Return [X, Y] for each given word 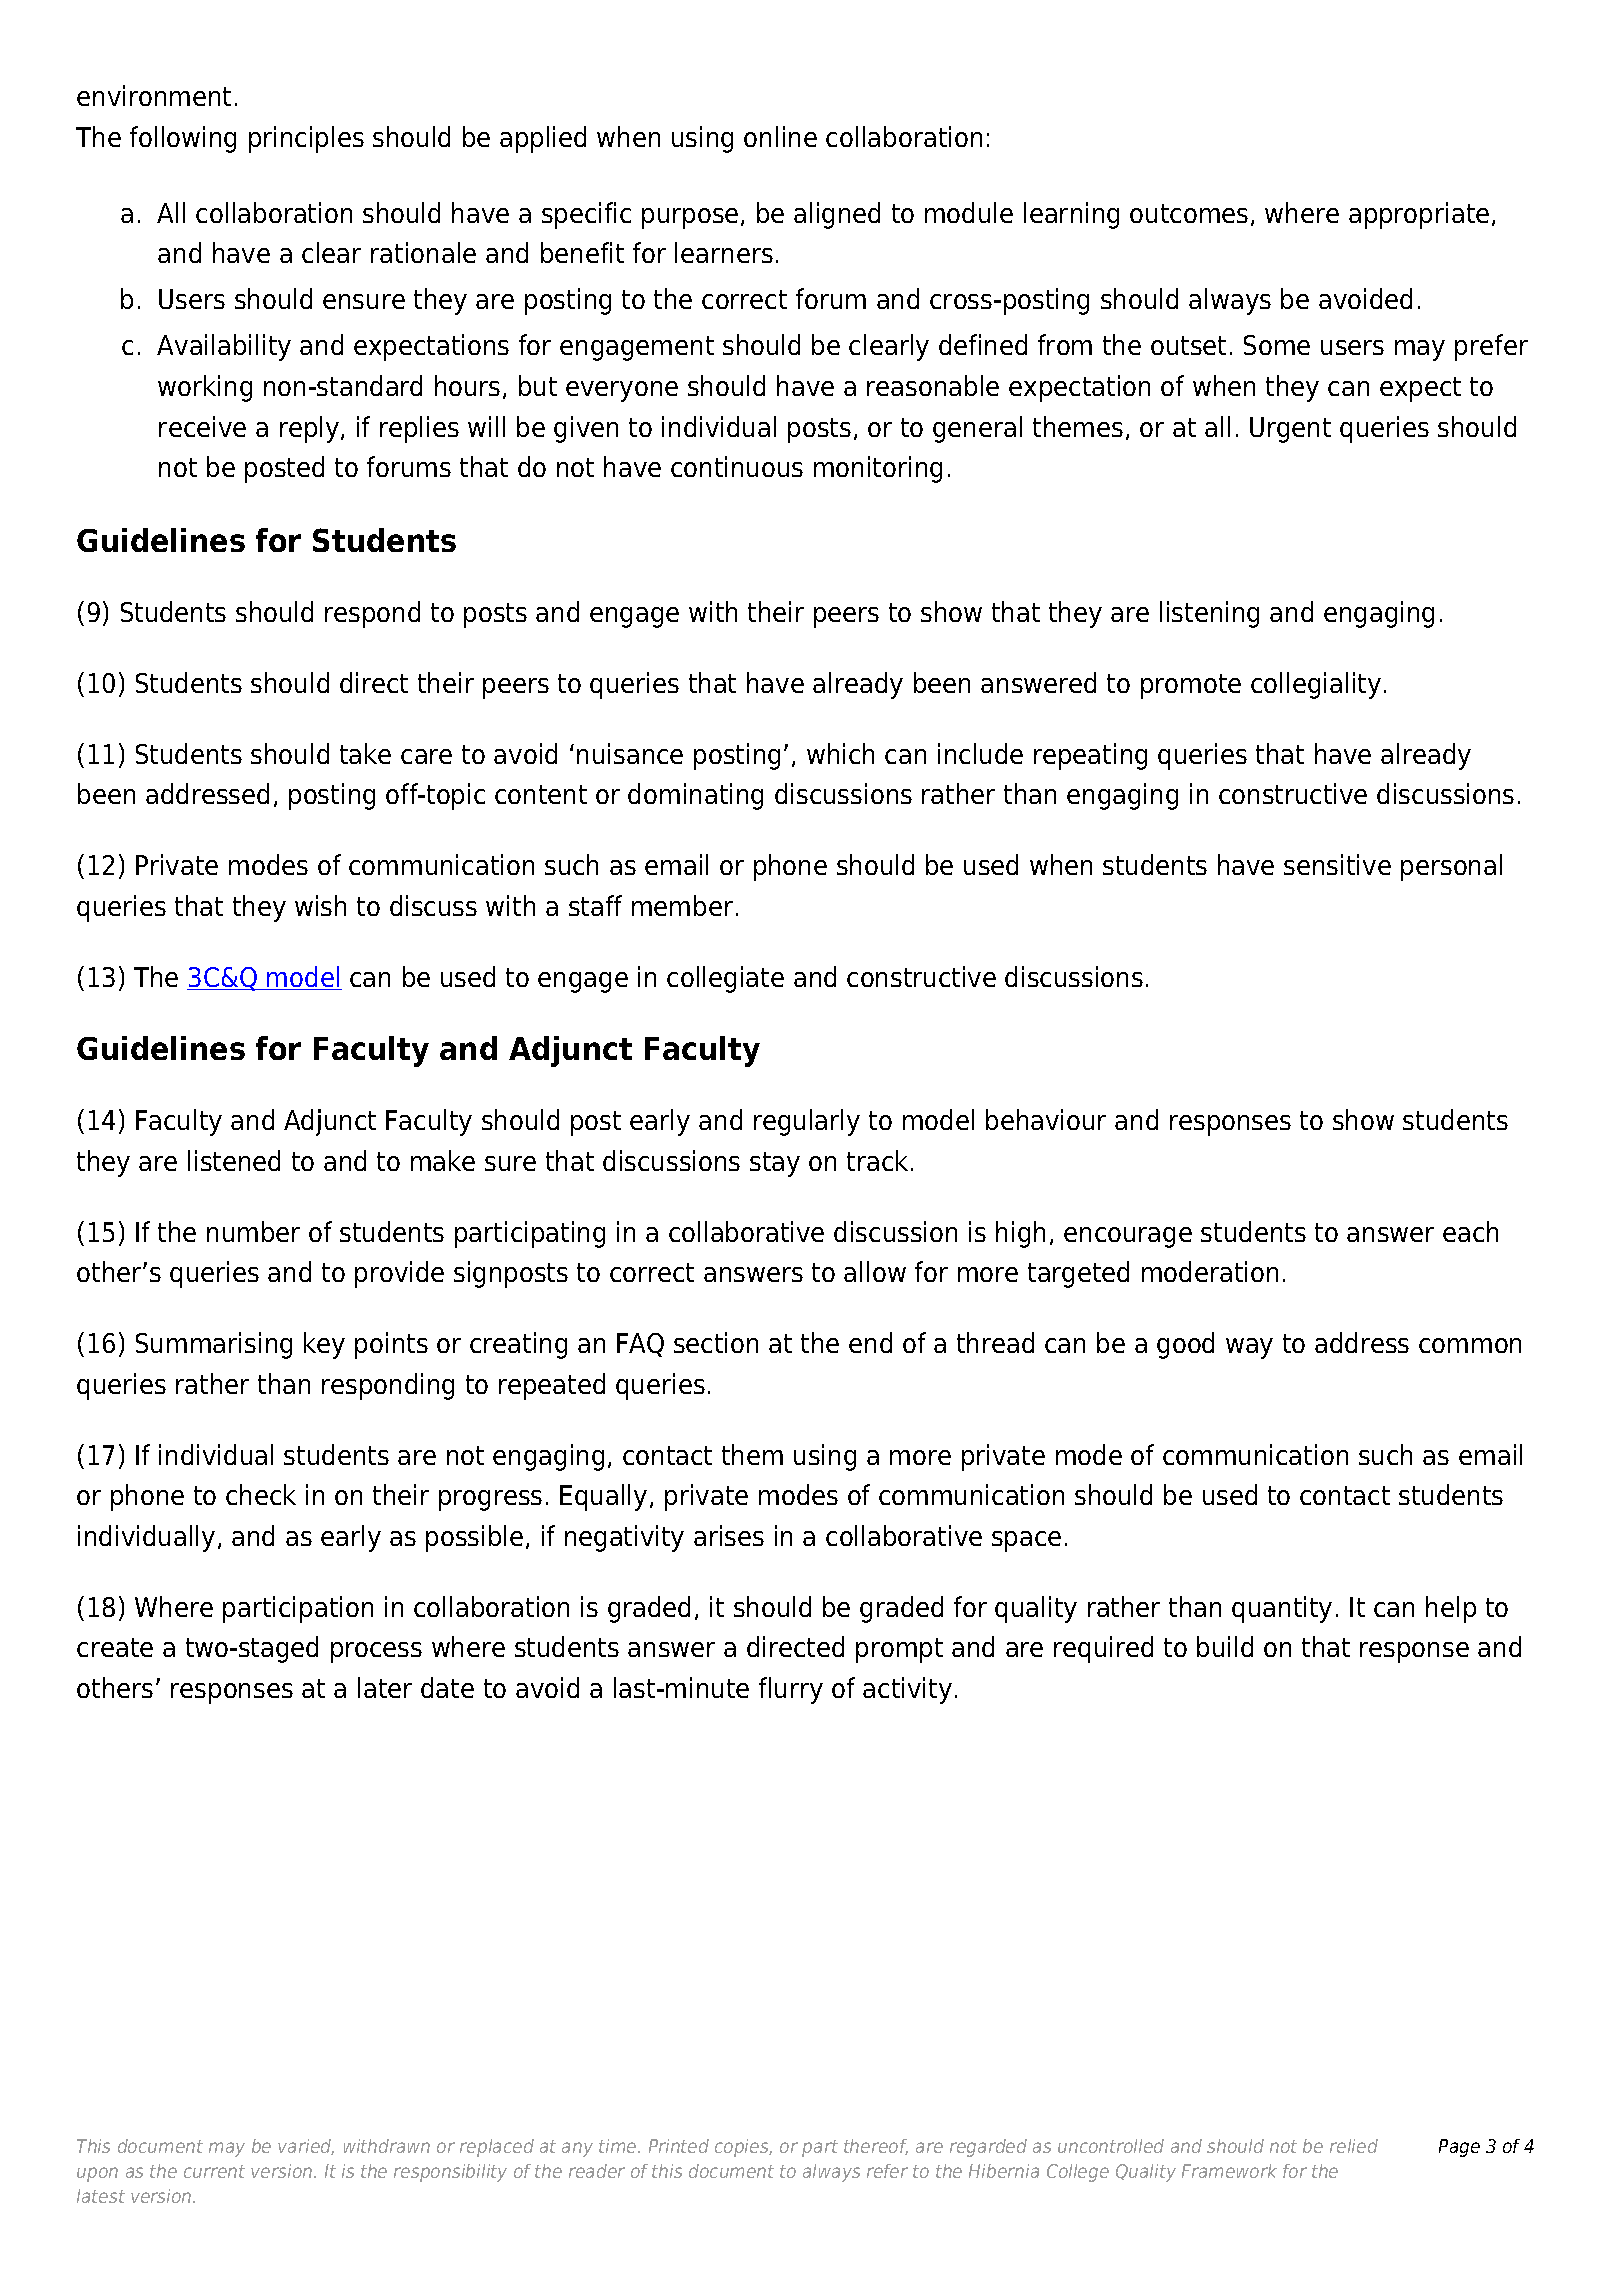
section [716, 1342]
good [1185, 1345]
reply [309, 429]
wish [320, 905]
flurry [791, 1690]
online [780, 136]
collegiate [725, 979]
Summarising [214, 1345]
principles [306, 139]
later [385, 1687]
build [1225, 1646]
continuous [737, 466]
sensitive [1337, 864]
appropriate [1419, 215]
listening [1209, 614]
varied [306, 2147]
